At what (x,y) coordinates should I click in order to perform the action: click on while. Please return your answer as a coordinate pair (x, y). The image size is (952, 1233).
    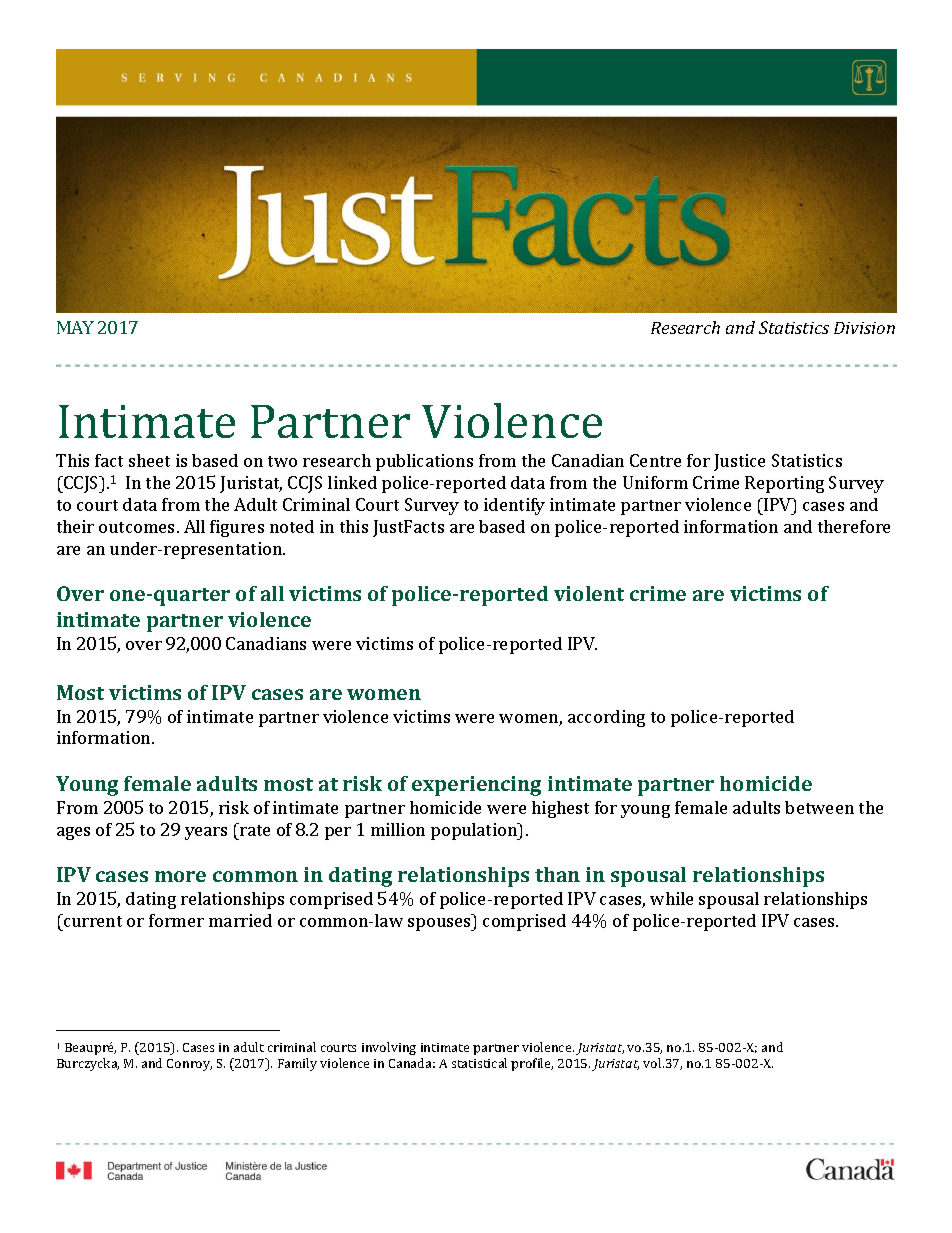
    Looking at the image, I should click on (671, 898).
